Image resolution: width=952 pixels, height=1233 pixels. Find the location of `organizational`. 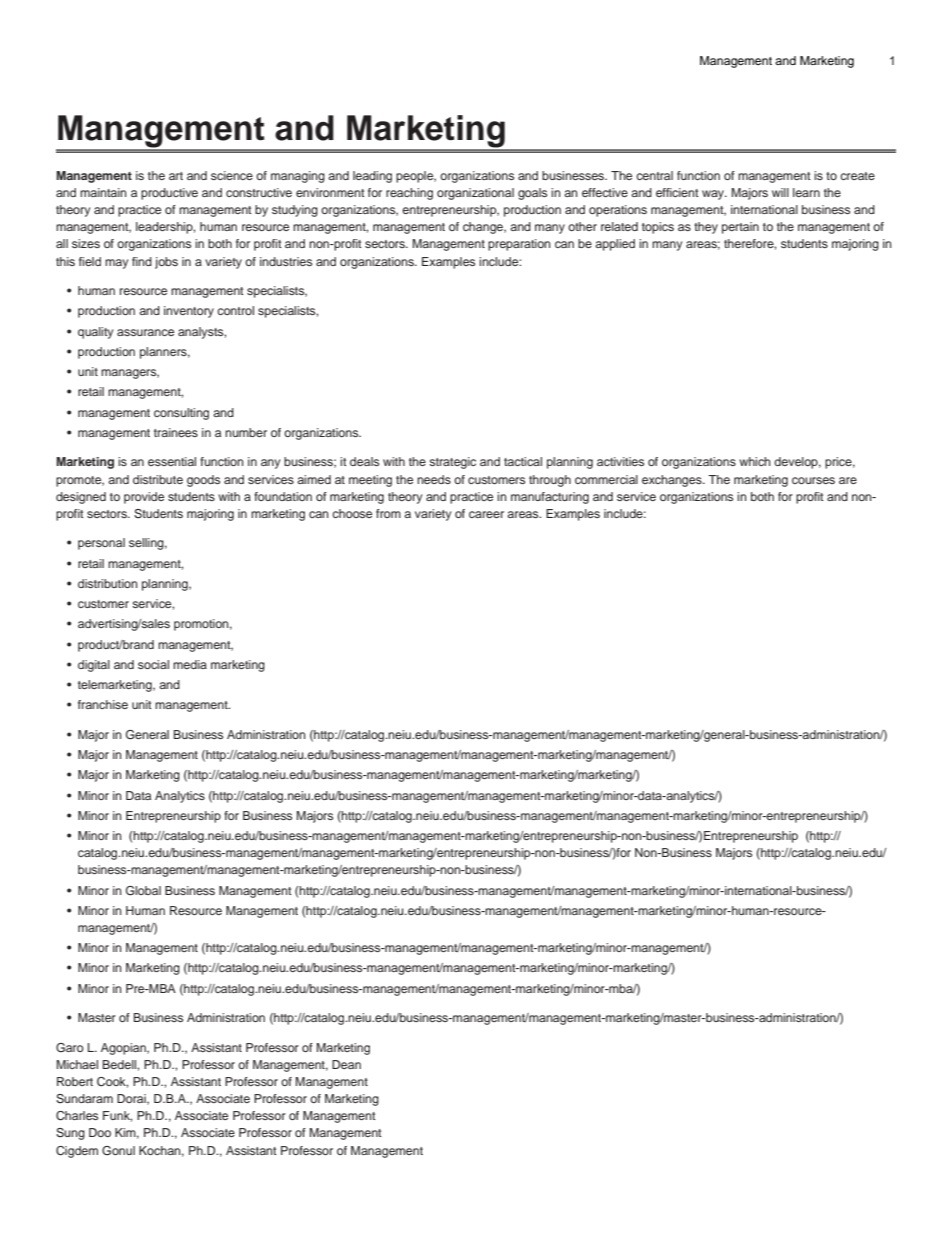

organizational is located at coordinates (475, 194).
